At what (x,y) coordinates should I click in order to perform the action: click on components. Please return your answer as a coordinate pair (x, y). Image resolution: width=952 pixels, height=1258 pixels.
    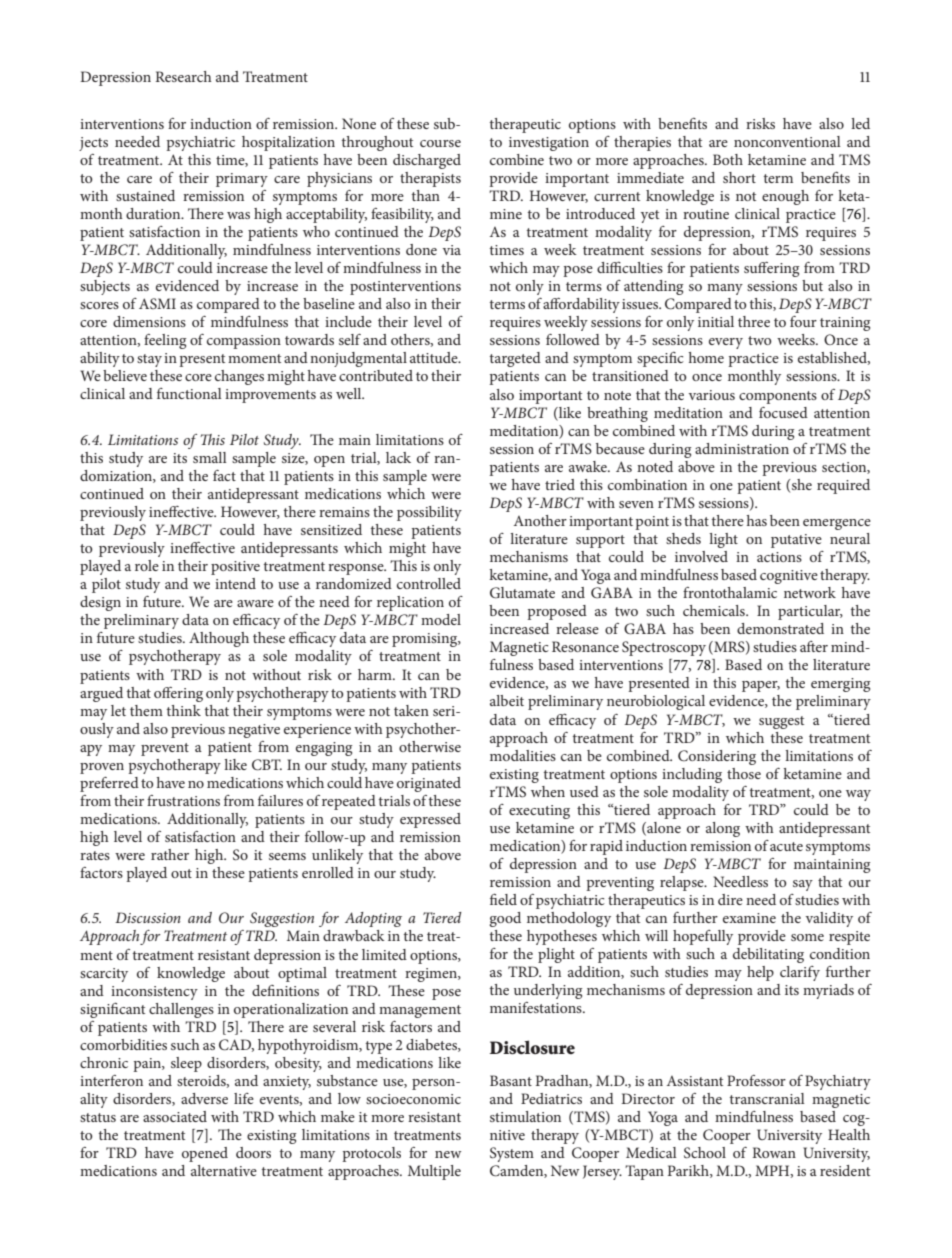
    Looking at the image, I should click on (778, 397).
